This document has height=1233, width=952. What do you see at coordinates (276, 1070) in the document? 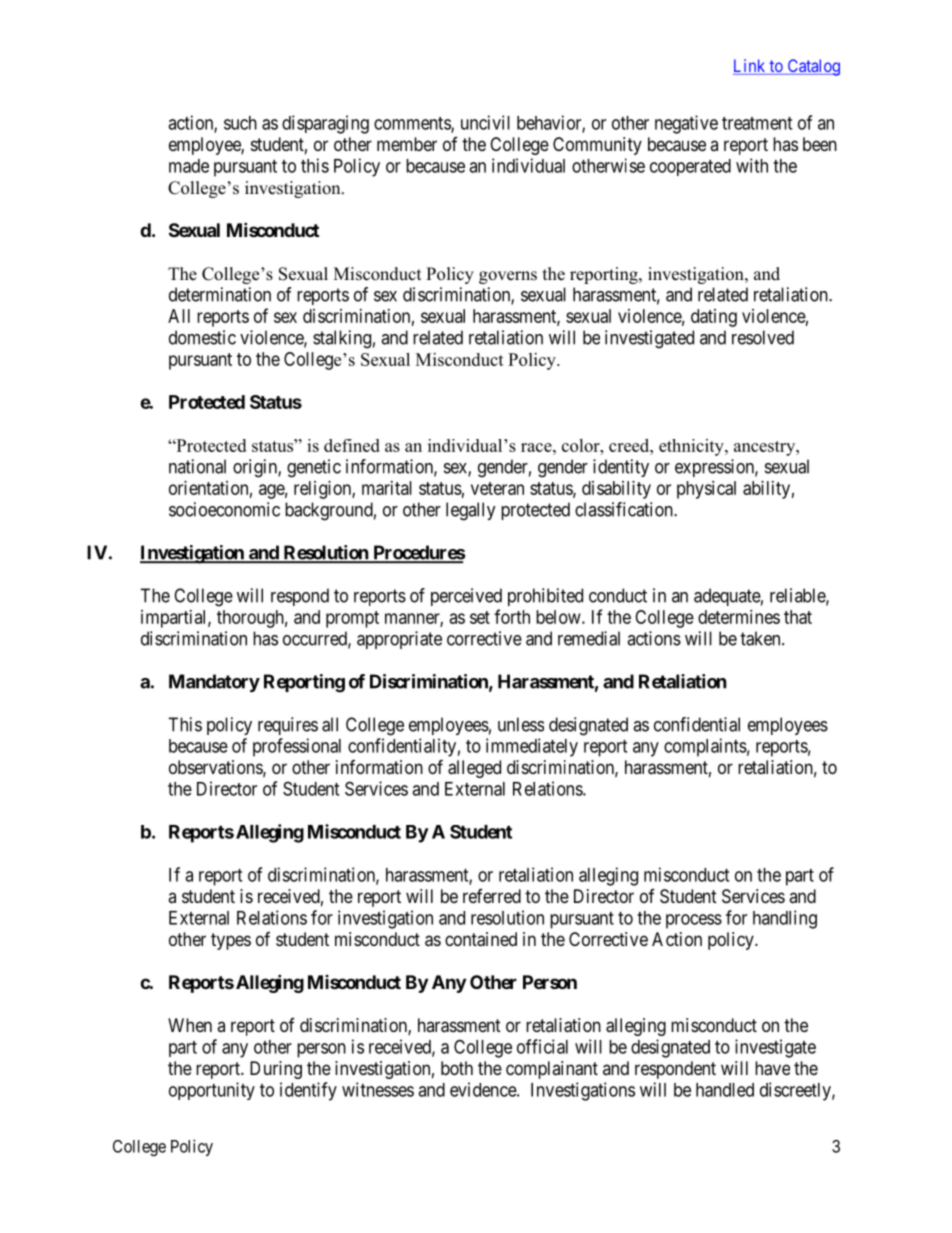
I see `During` at bounding box center [276, 1070].
